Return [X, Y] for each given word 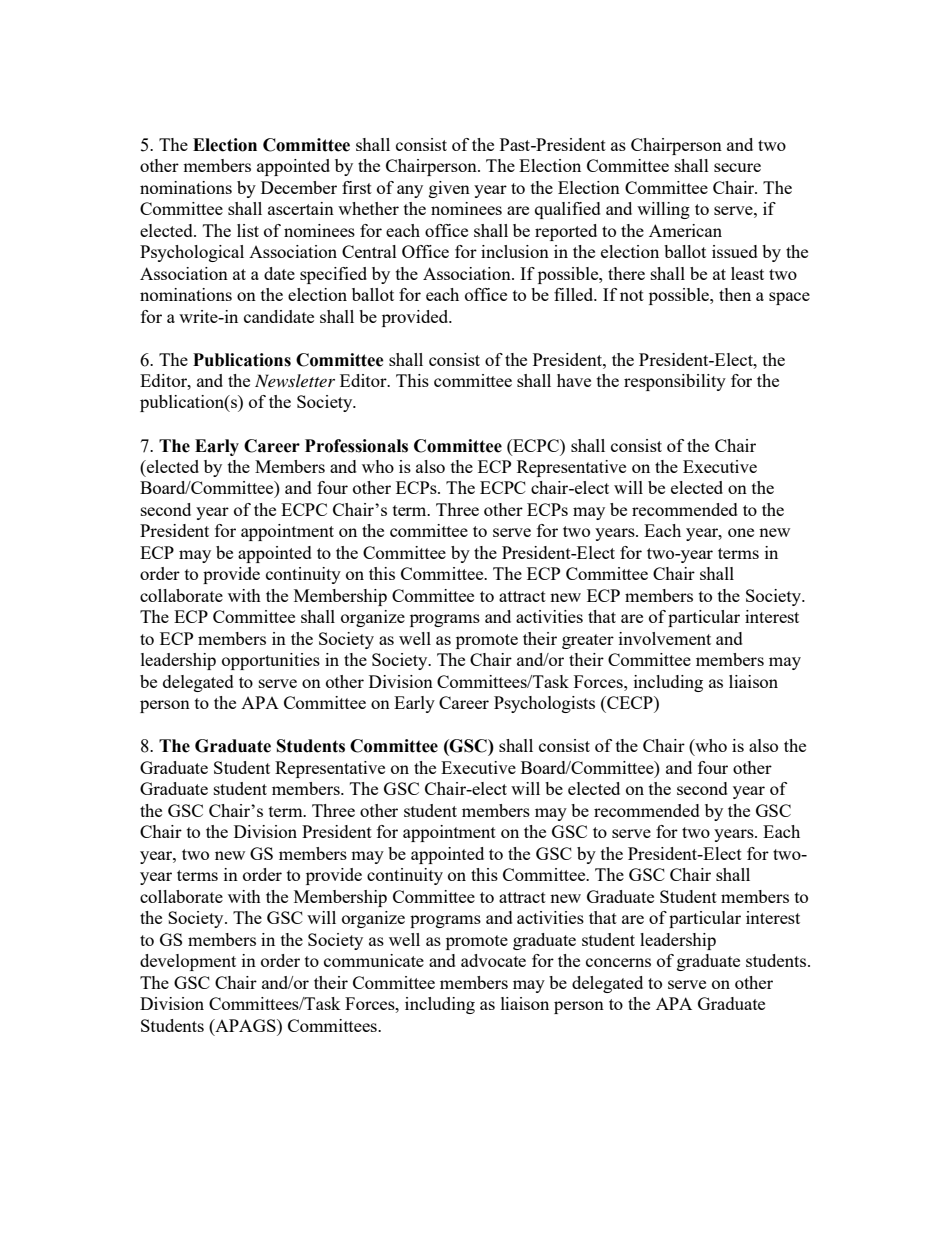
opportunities [271, 661]
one [741, 532]
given [449, 189]
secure [737, 167]
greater [588, 641]
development [188, 962]
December [299, 187]
